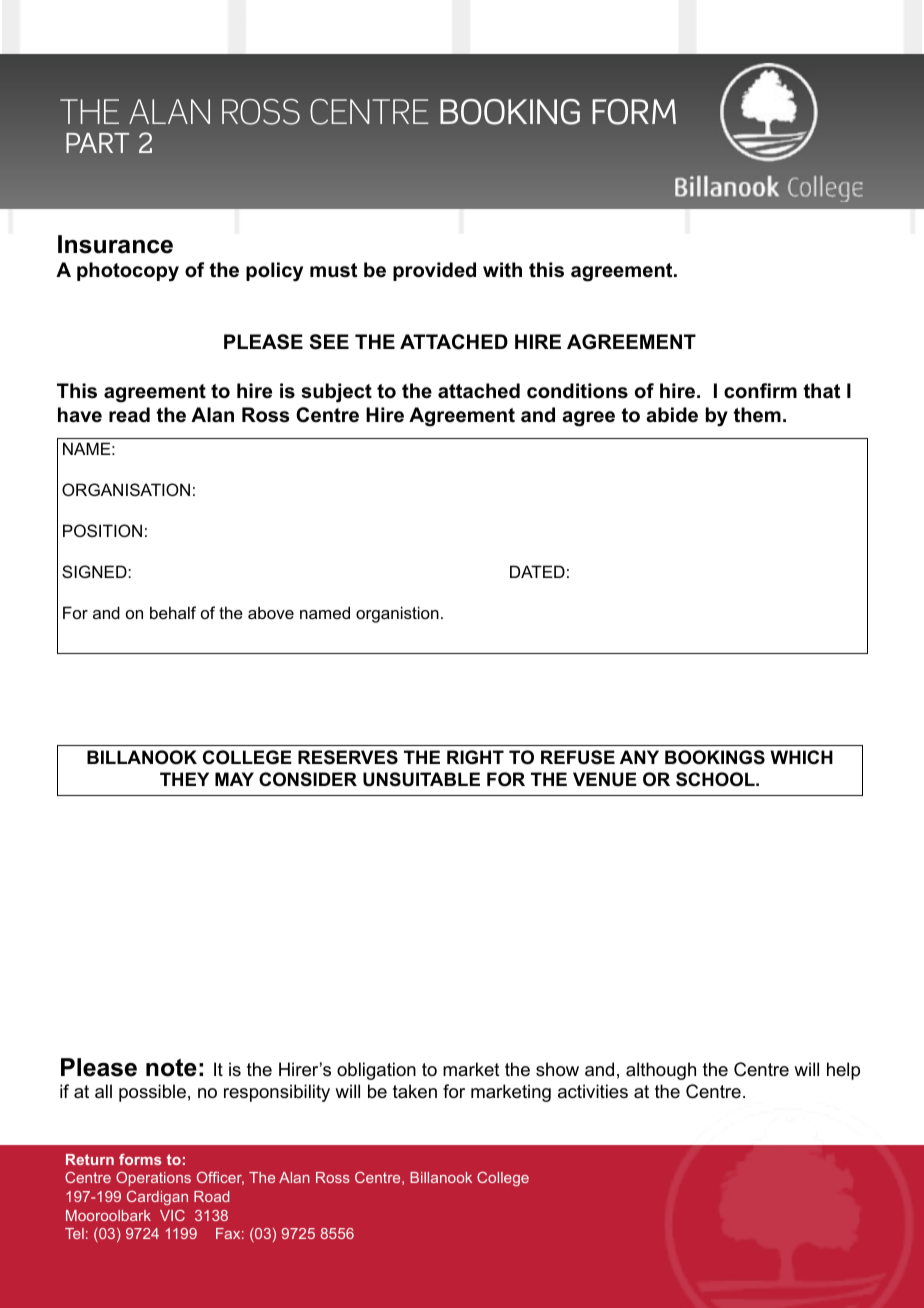  I want to click on THEY, so click(184, 779).
